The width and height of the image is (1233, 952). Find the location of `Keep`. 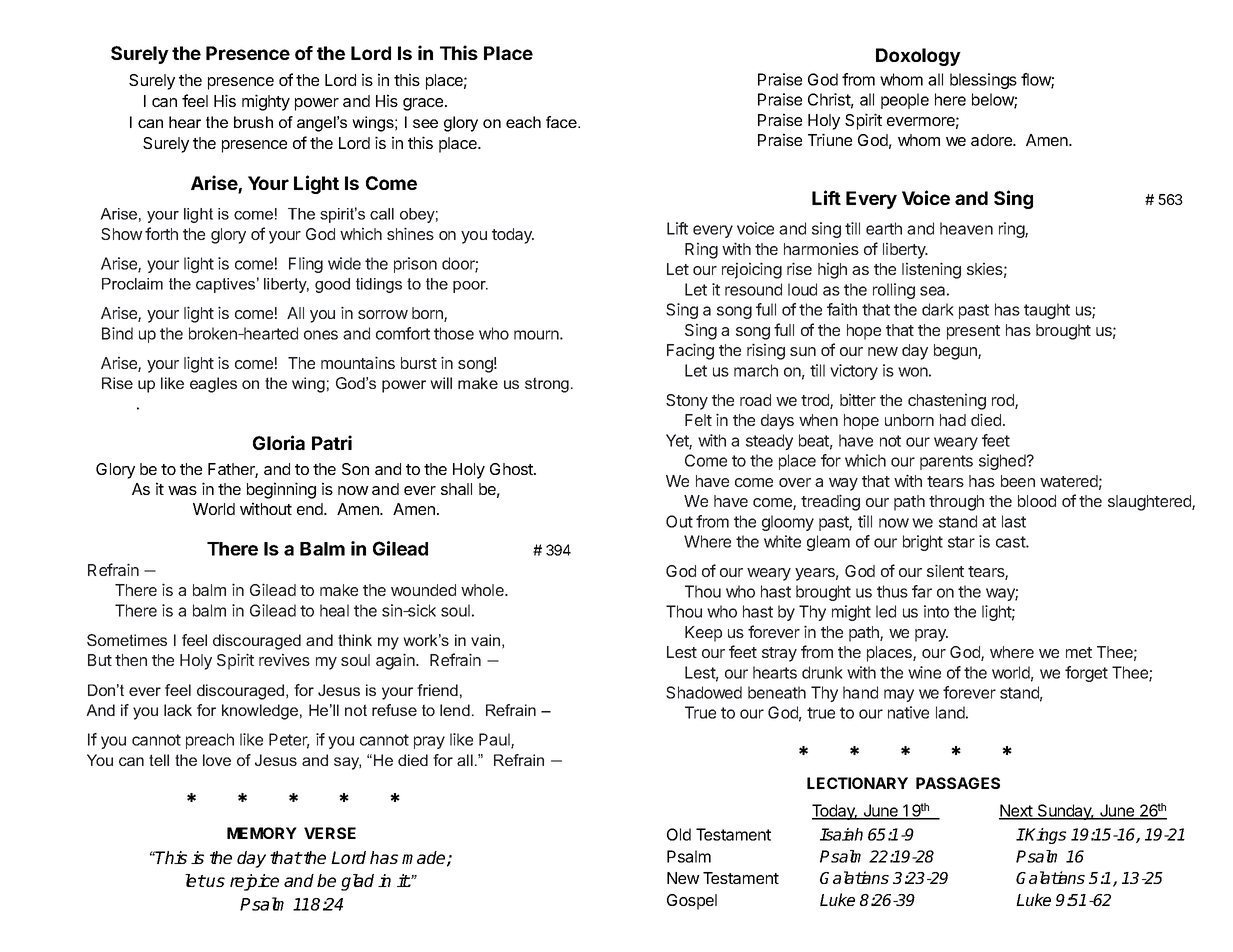

Keep is located at coordinates (703, 634).
